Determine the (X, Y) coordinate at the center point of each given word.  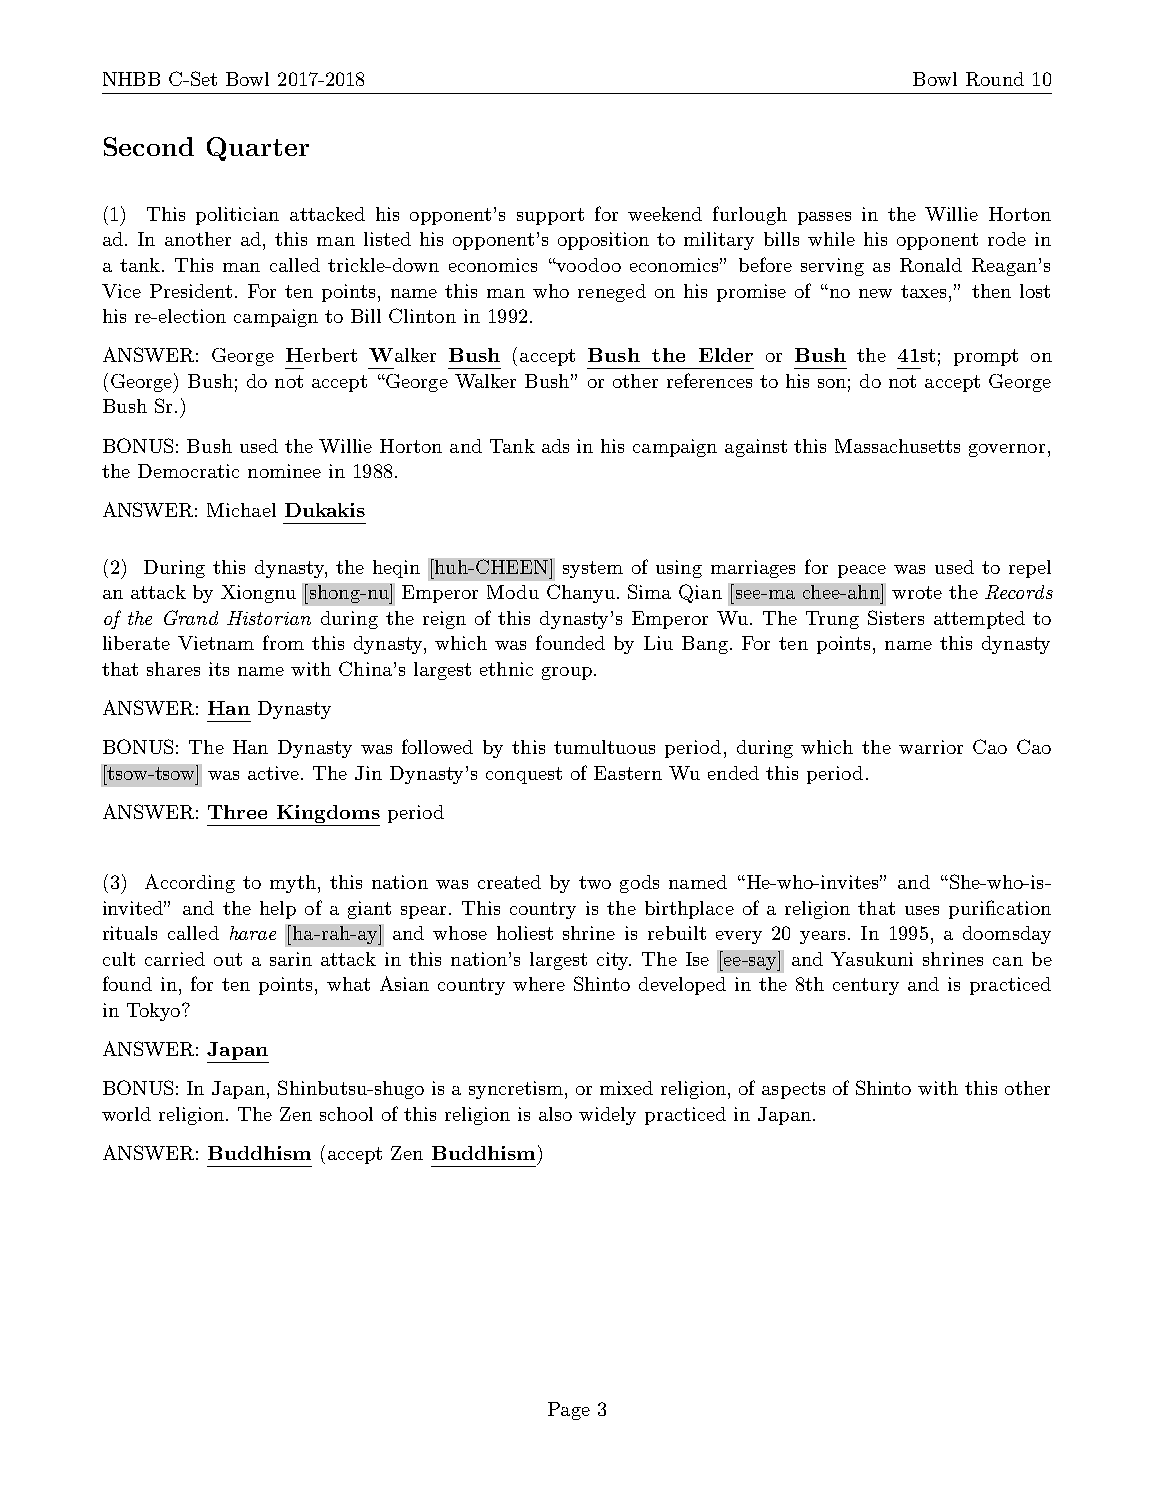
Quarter (258, 149)
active (275, 773)
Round (995, 79)
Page (569, 1411)
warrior (931, 747)
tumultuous (604, 747)
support (550, 216)
